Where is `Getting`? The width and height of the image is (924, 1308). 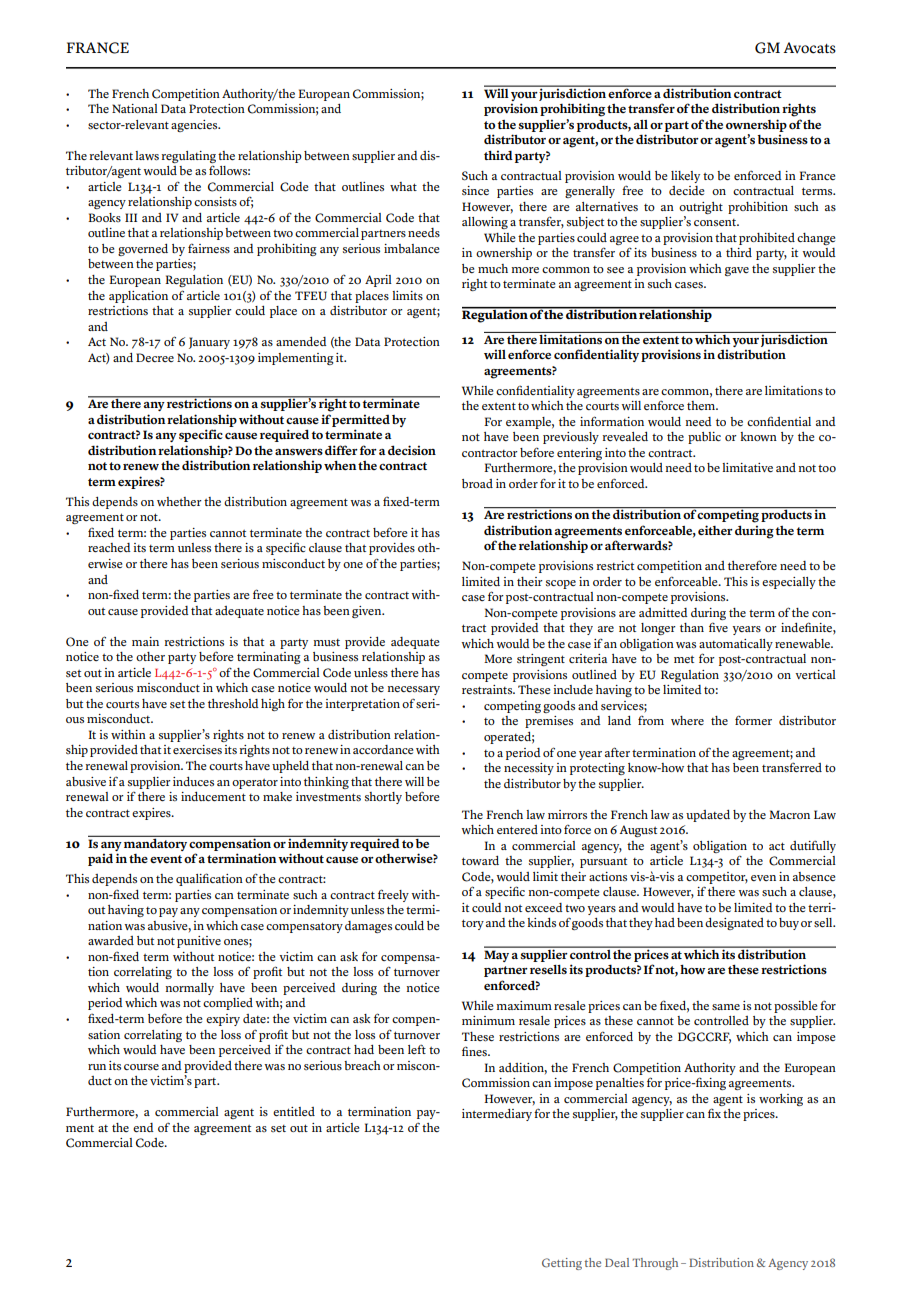 Getting is located at coordinates (562, 1264).
